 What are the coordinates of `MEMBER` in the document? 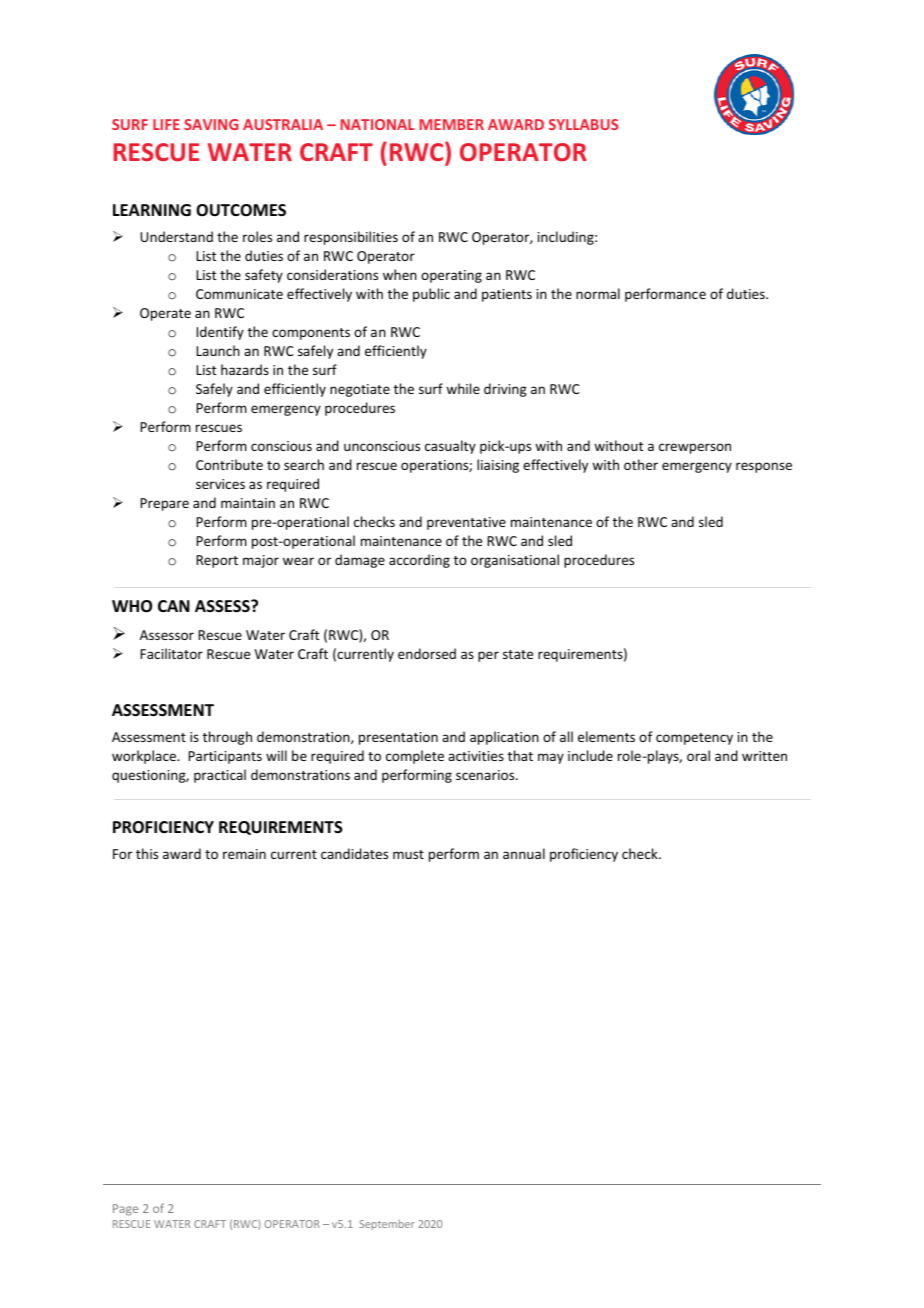 It's located at (452, 124).
